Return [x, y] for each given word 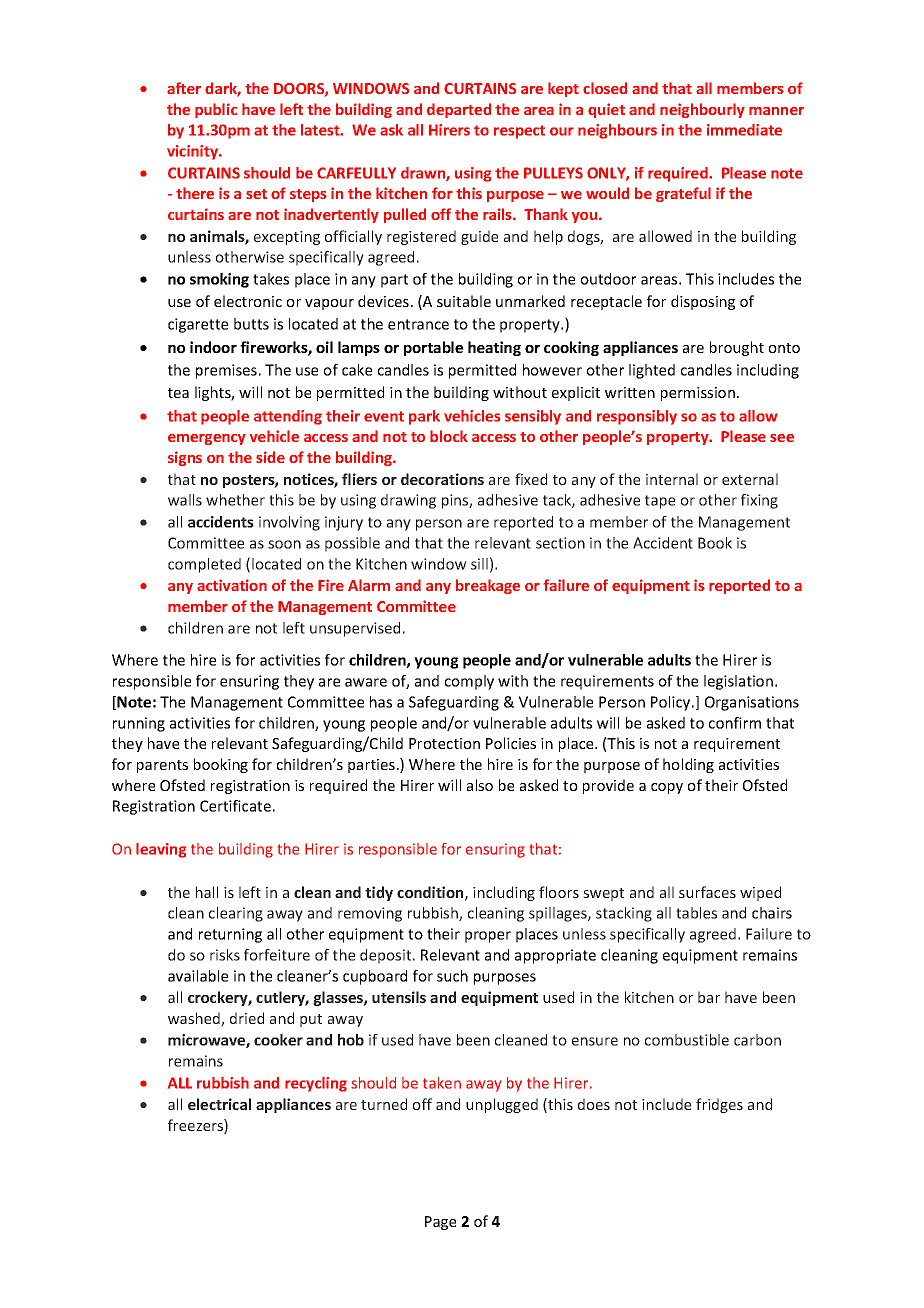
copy [667, 788]
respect [519, 132]
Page [440, 1223]
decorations [442, 479]
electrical [219, 1104]
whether [235, 500]
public [216, 110]
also [480, 785]
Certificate [235, 806]
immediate [744, 130]
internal [672, 479]
